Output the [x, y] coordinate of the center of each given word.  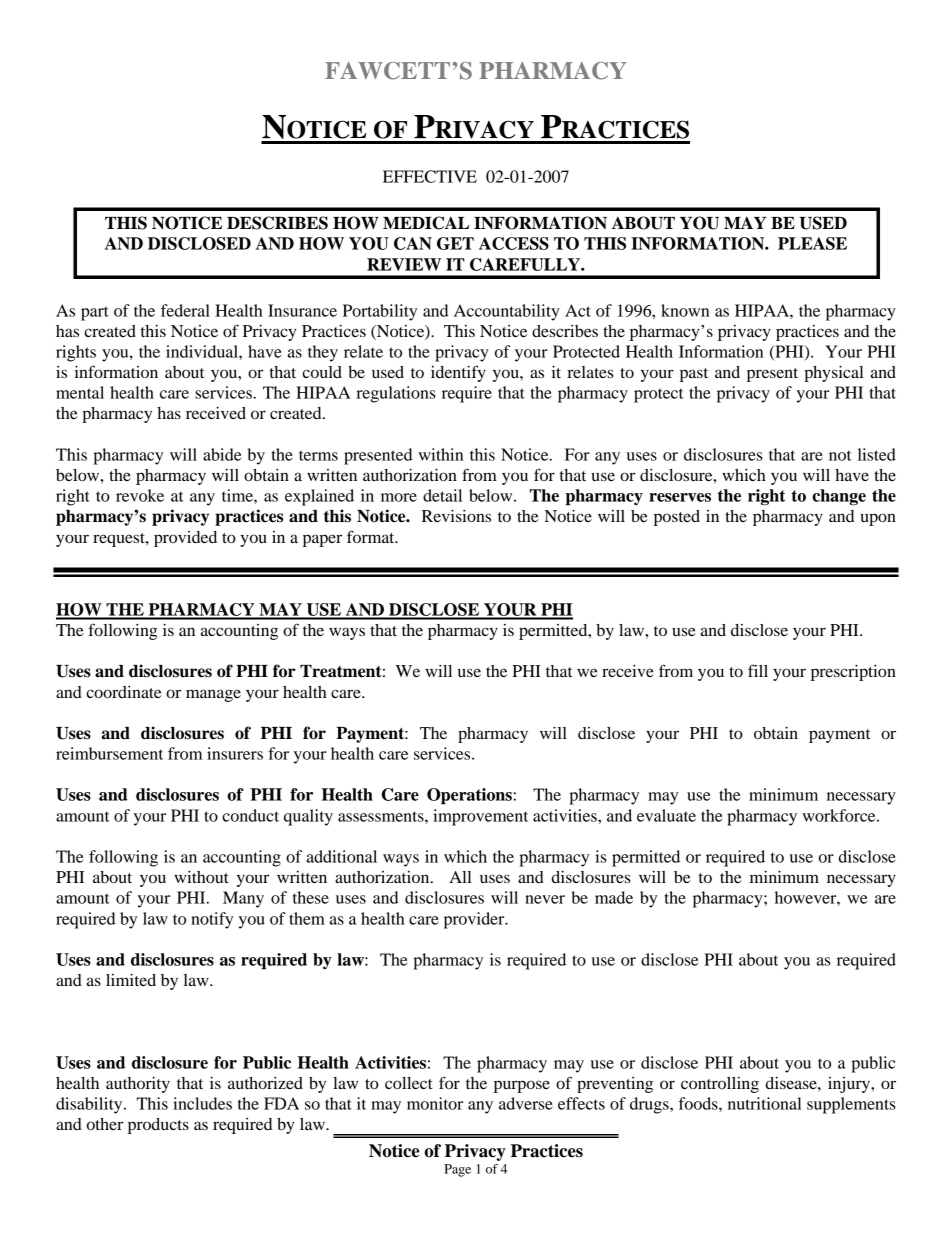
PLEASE [812, 243]
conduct [250, 815]
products [158, 1126]
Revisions [456, 516]
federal [185, 310]
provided [185, 539]
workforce [840, 815]
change [839, 497]
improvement [480, 817]
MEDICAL [426, 223]
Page [457, 1170]
